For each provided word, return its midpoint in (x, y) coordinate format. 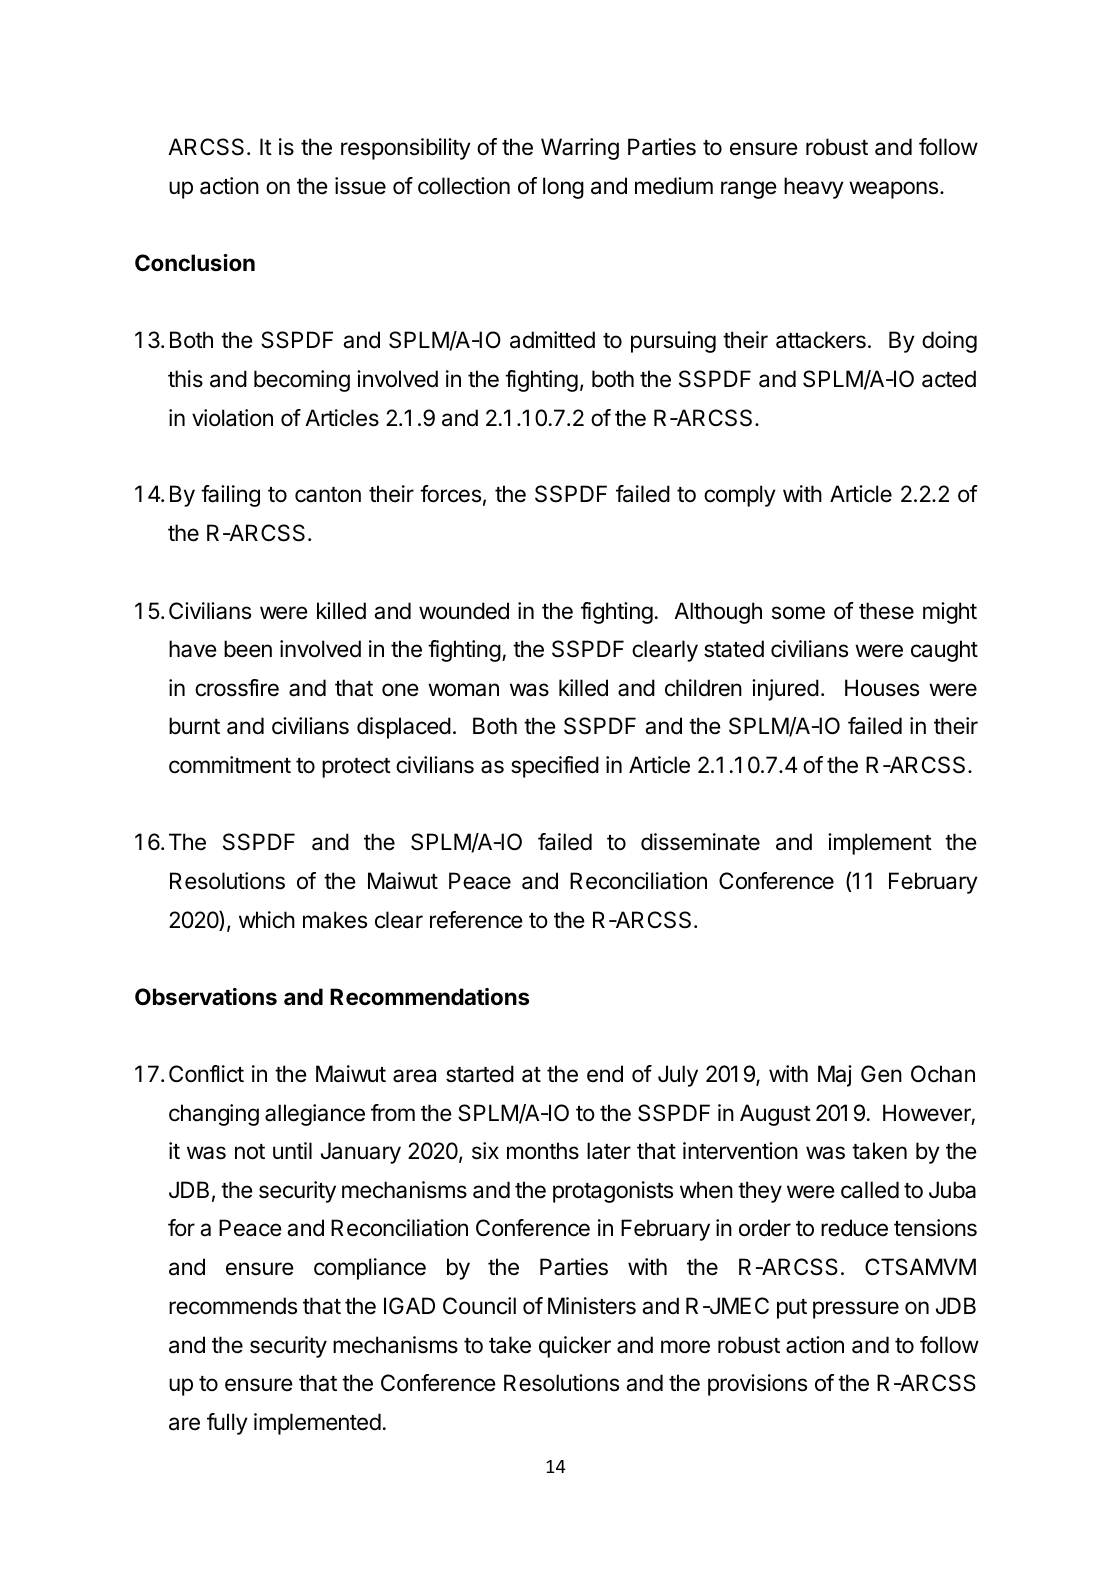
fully (227, 1424)
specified (555, 767)
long (563, 188)
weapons (895, 190)
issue (360, 186)
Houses (882, 688)
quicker (575, 1347)
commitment (230, 765)
